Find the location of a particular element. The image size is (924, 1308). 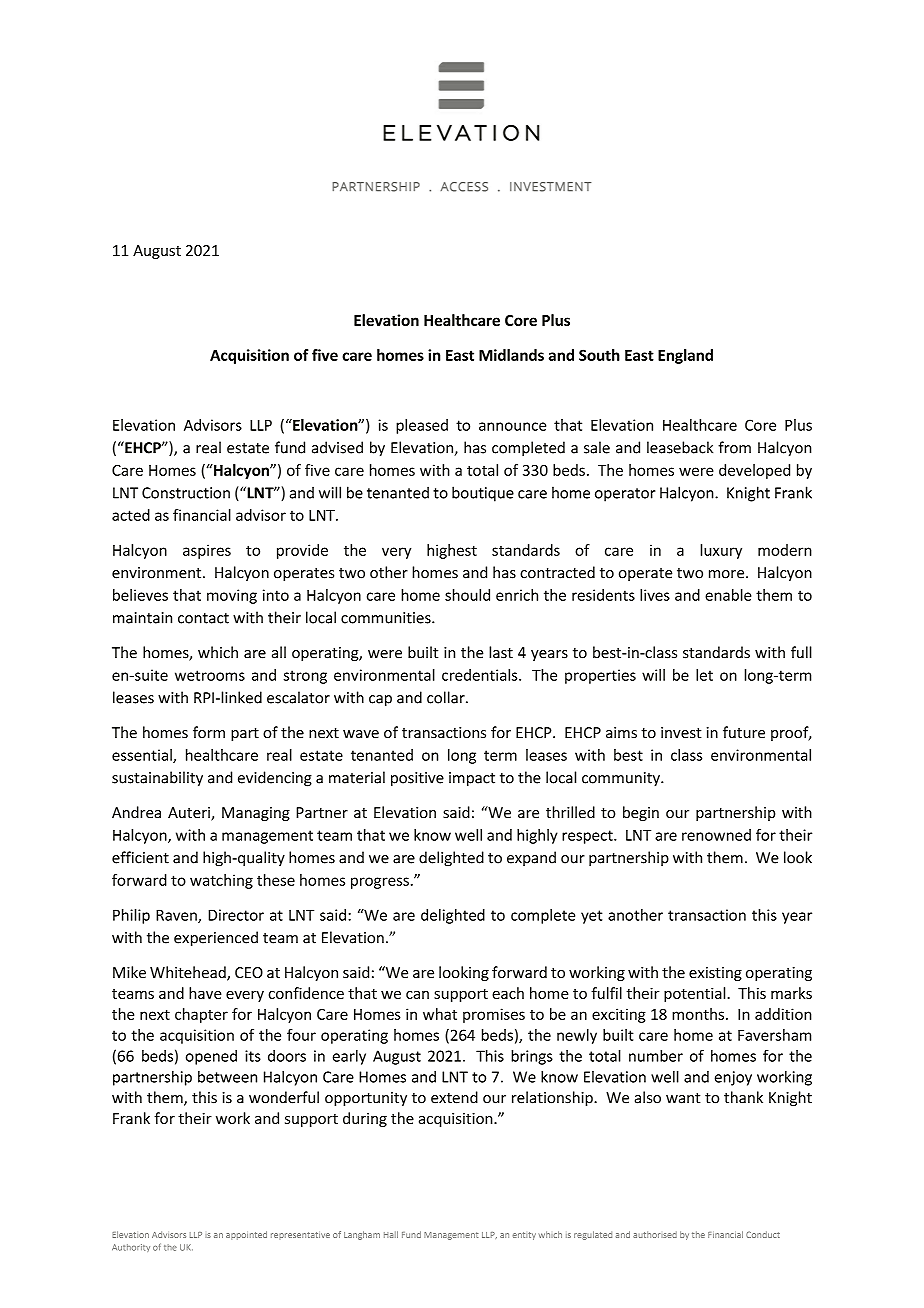

should is located at coordinates (467, 595).
